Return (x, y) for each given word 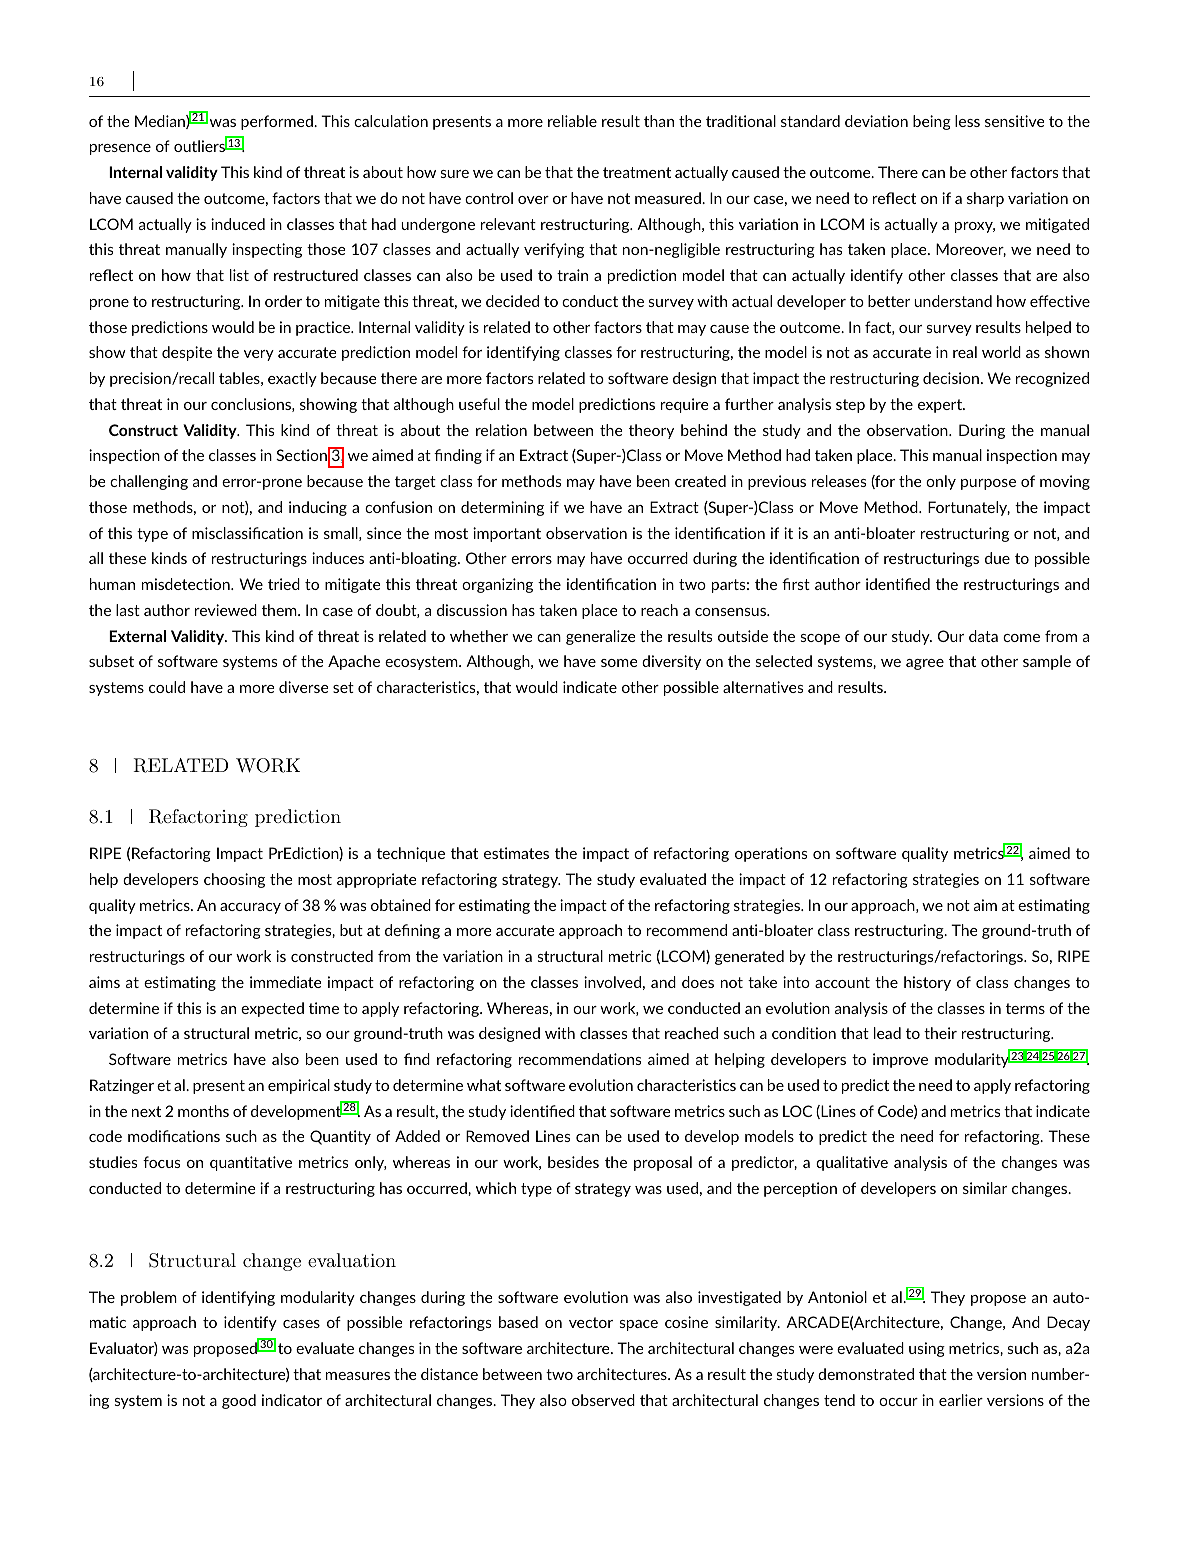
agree (925, 664)
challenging (149, 482)
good (239, 1401)
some (619, 663)
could (167, 687)
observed (603, 1400)
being (932, 122)
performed (278, 122)
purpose (988, 484)
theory (651, 431)
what (484, 1085)
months (203, 1111)
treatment (637, 172)
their (940, 1033)
